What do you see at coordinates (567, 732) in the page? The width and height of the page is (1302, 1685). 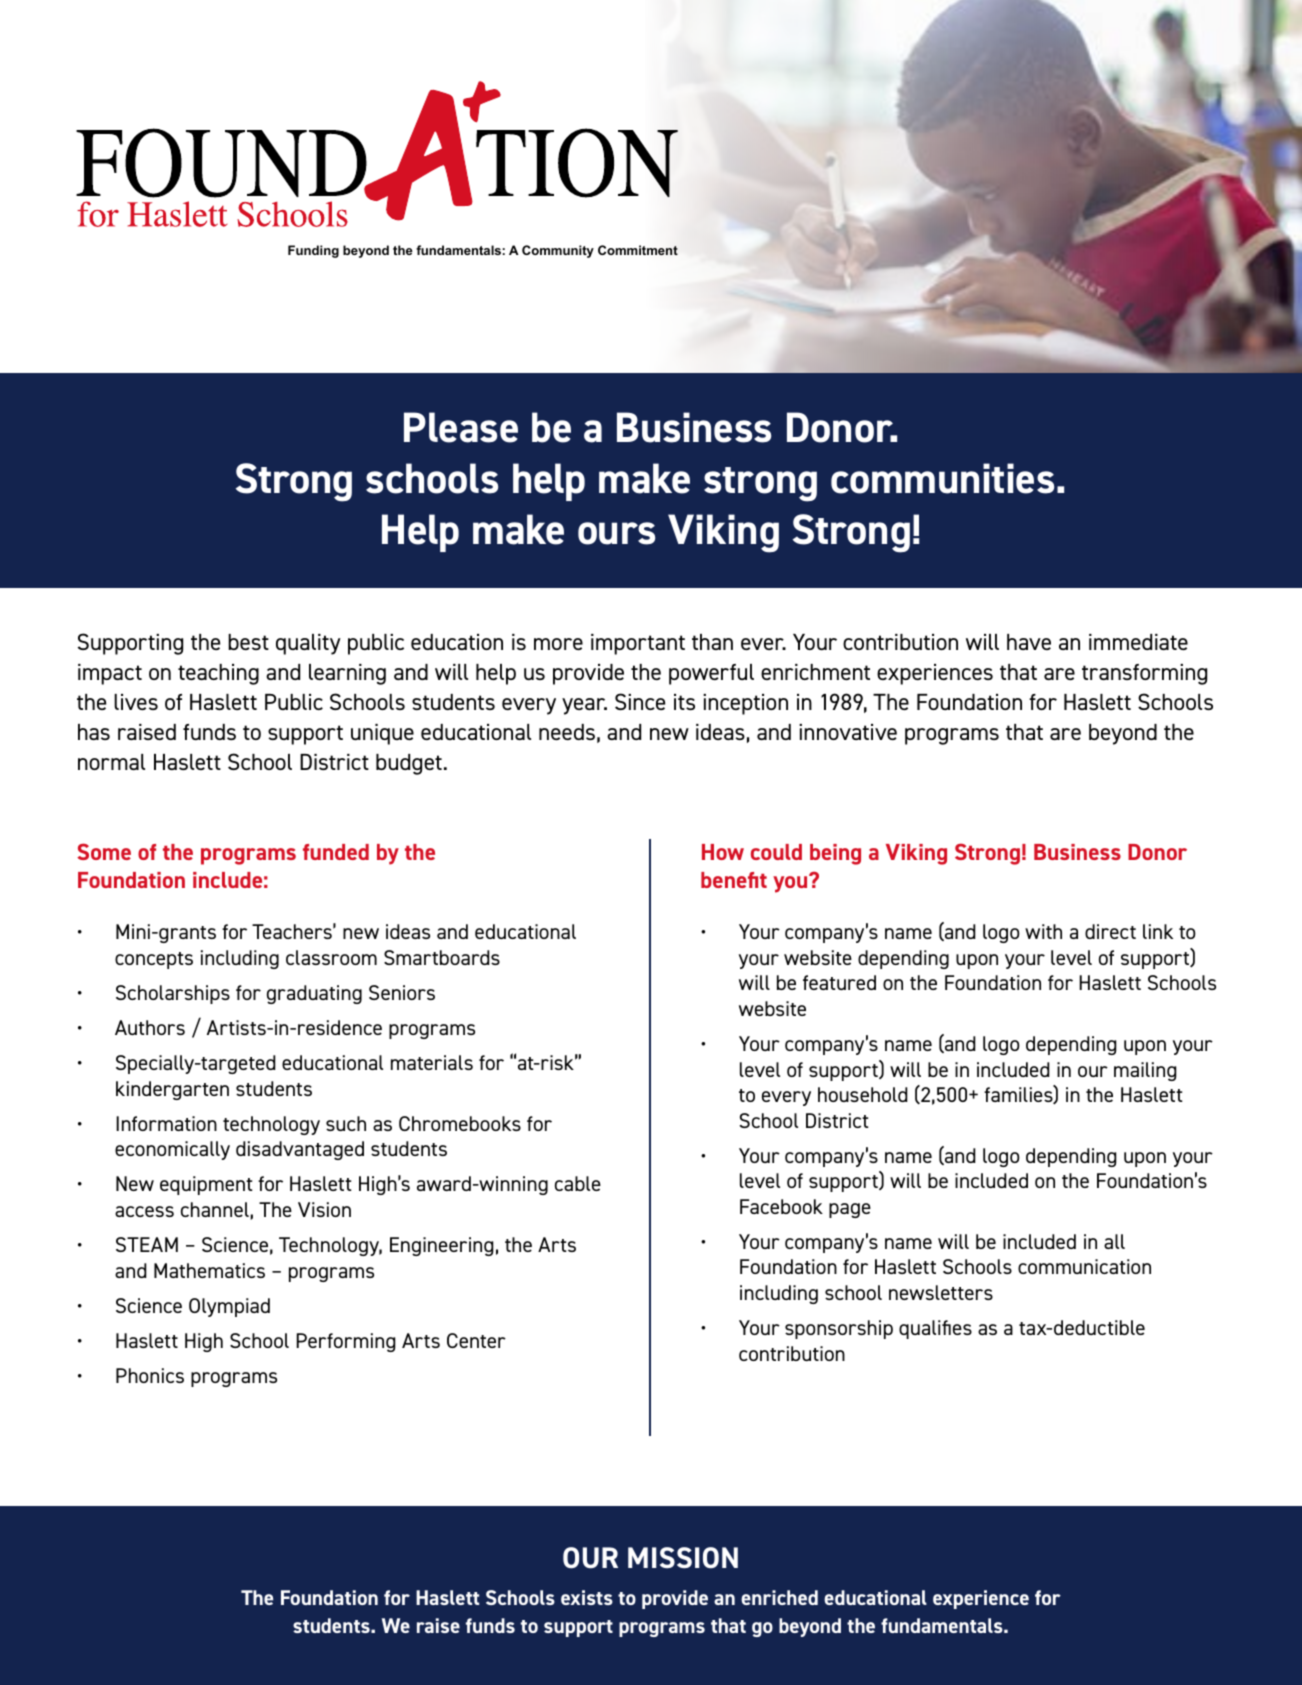 I see `needs` at bounding box center [567, 732].
